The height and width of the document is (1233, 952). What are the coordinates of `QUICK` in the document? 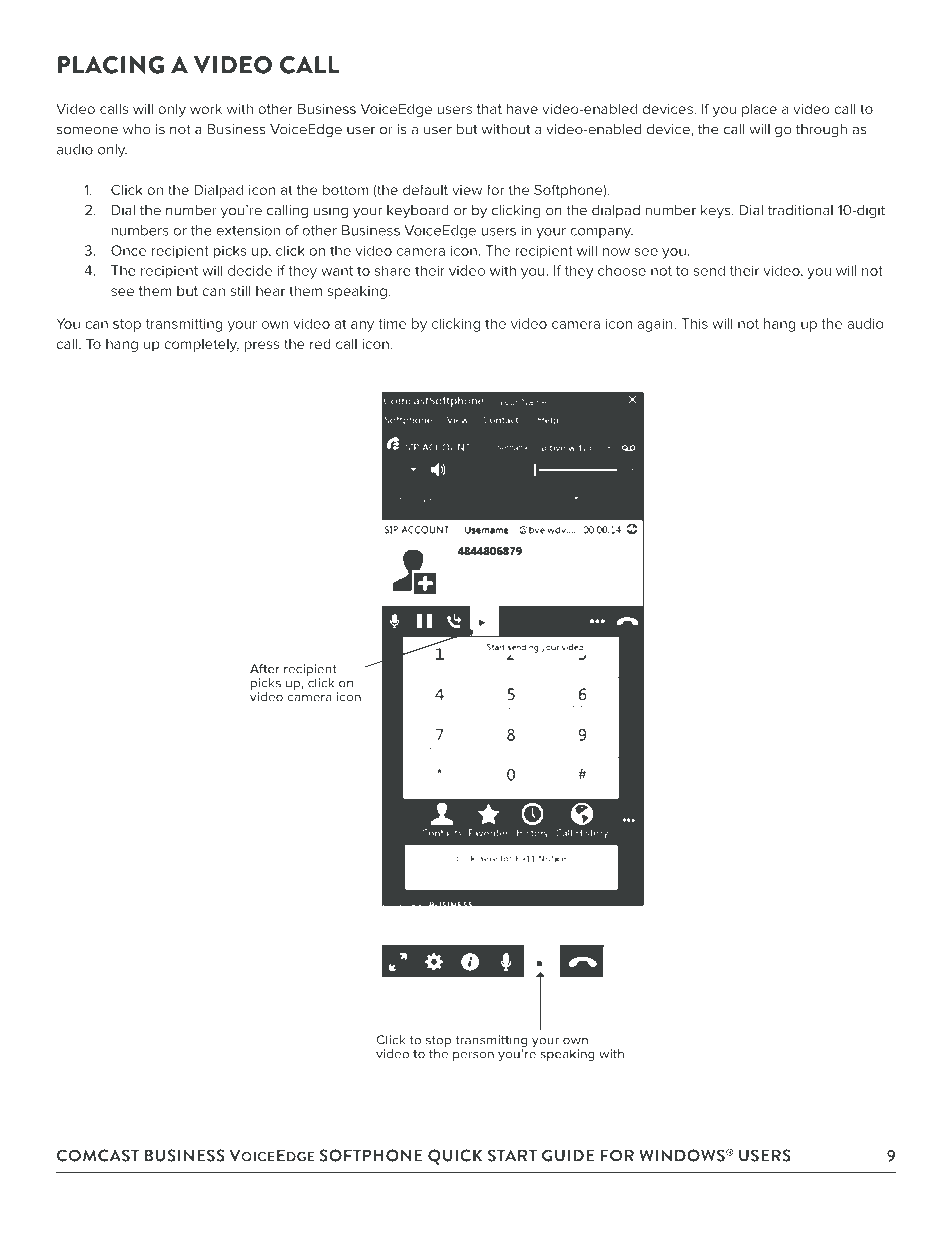 It's located at (455, 1157).
